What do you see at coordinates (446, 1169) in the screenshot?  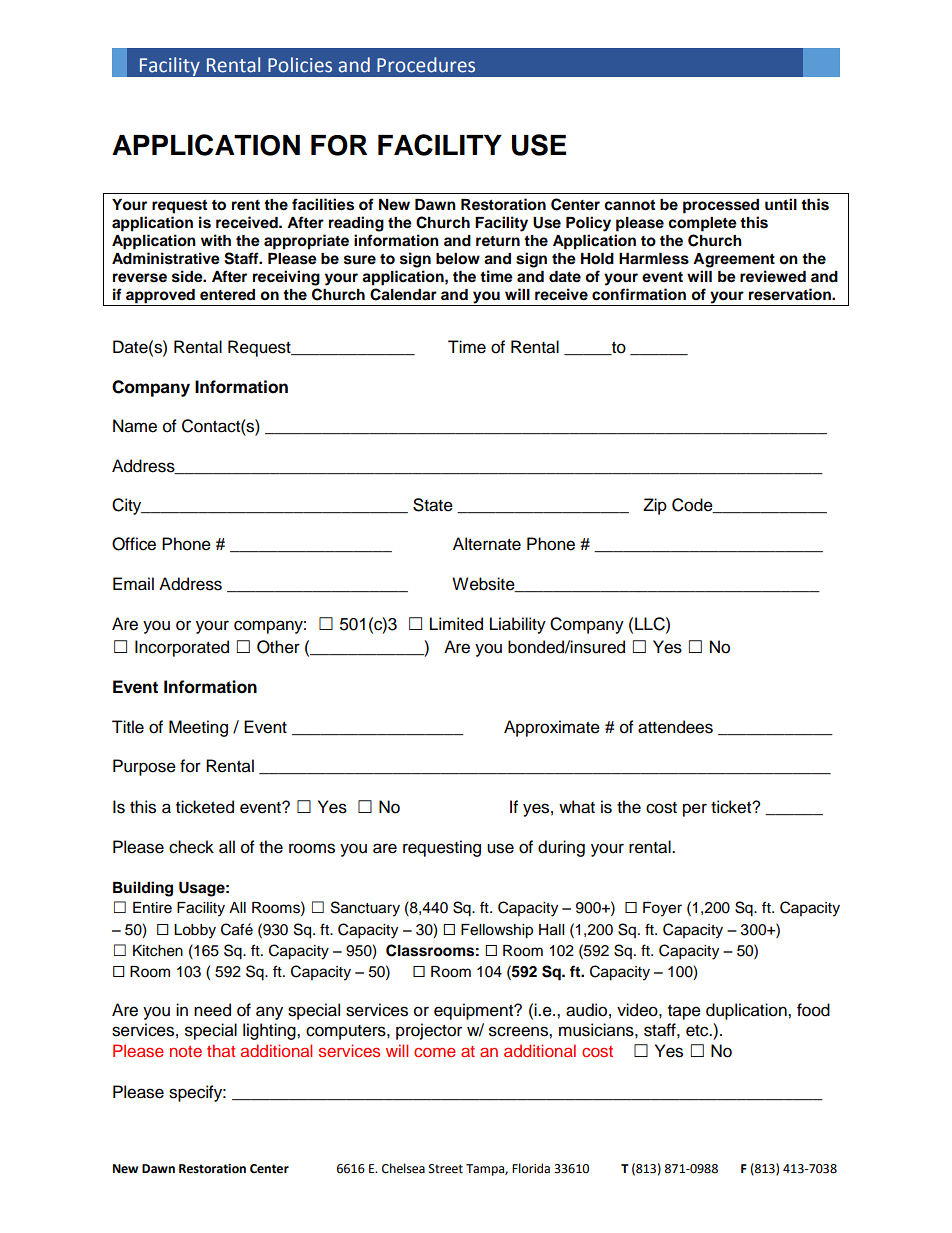 I see `Street` at bounding box center [446, 1169].
